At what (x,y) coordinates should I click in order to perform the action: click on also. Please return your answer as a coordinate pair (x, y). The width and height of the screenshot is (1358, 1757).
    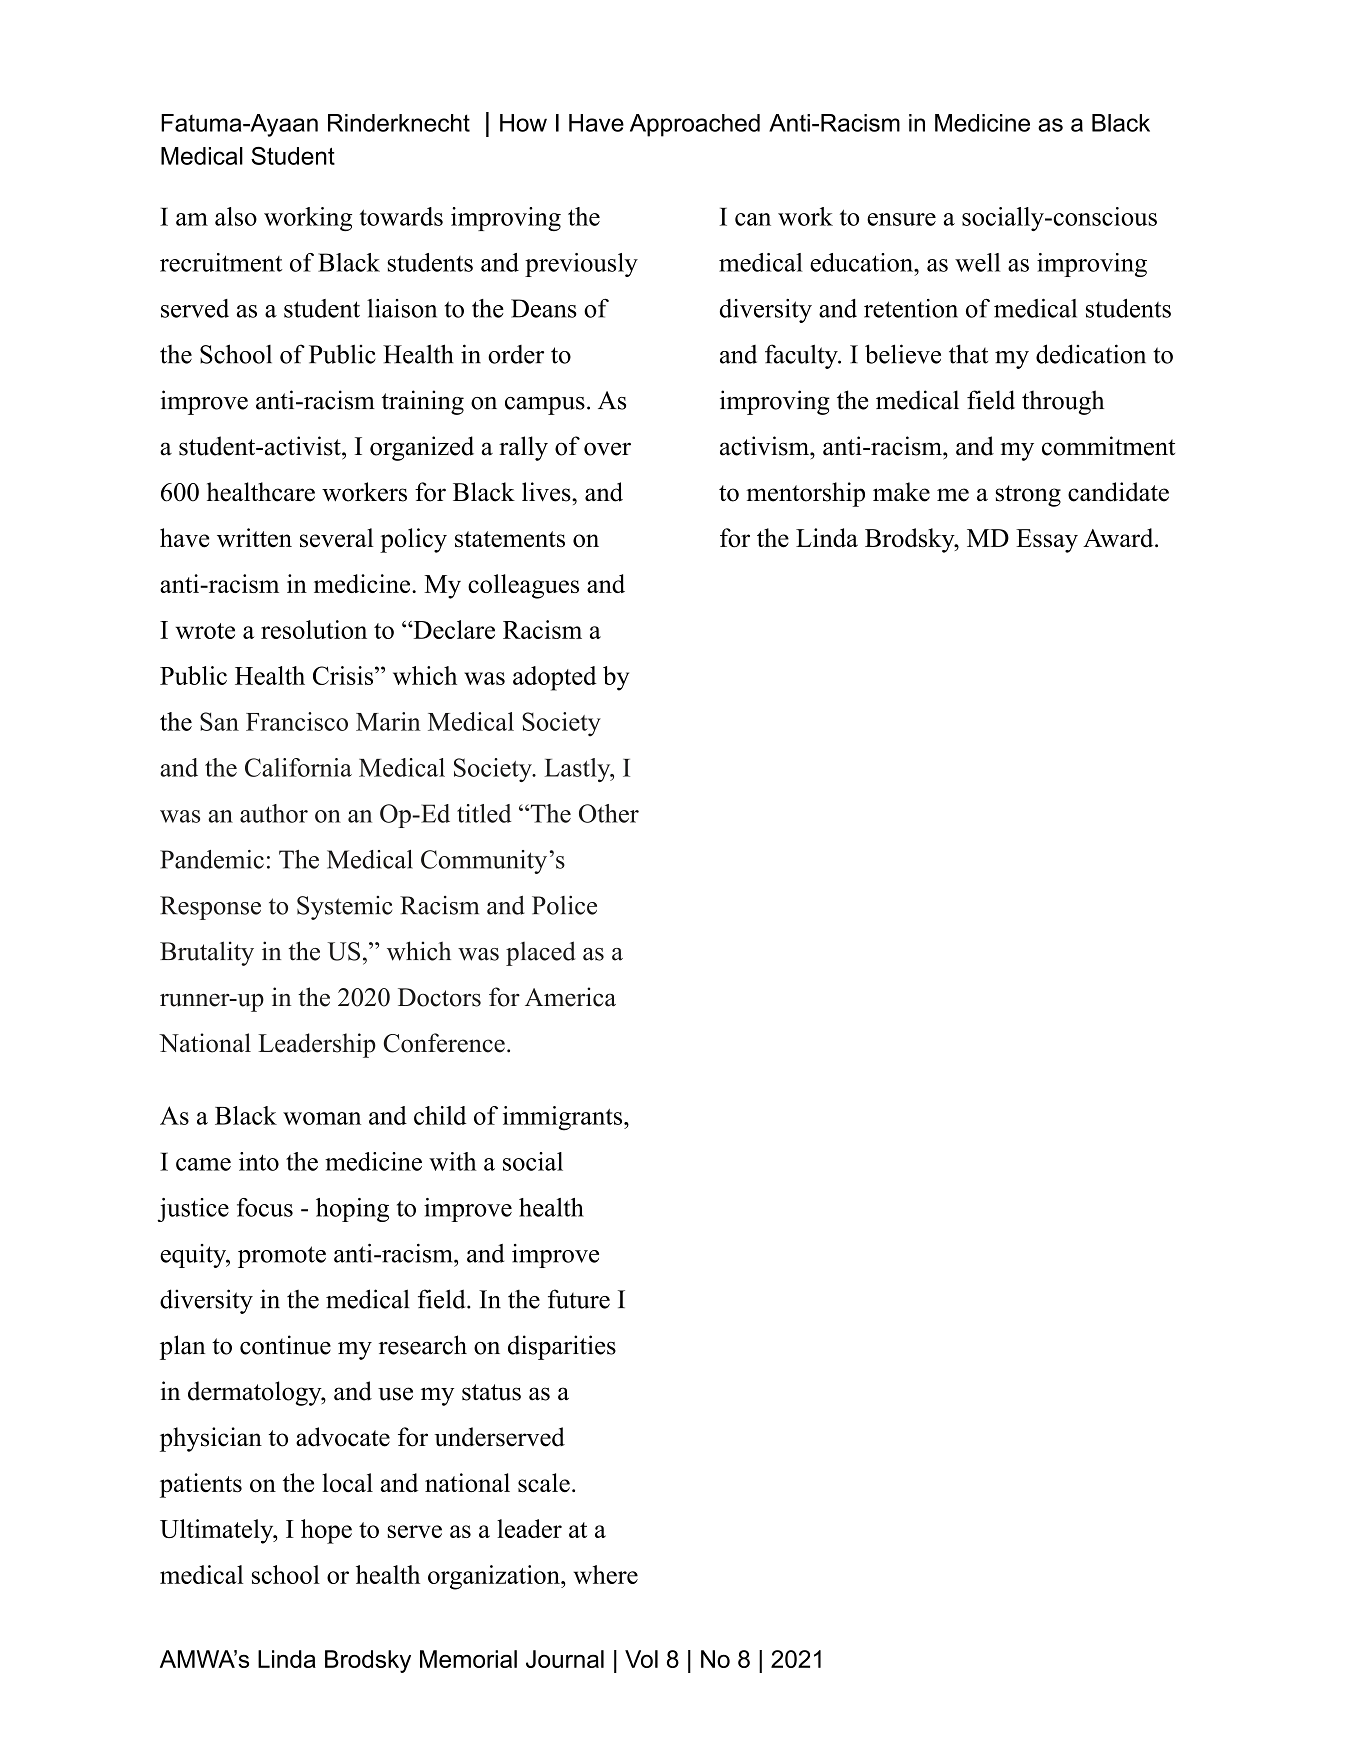
    Looking at the image, I should click on (236, 216).
